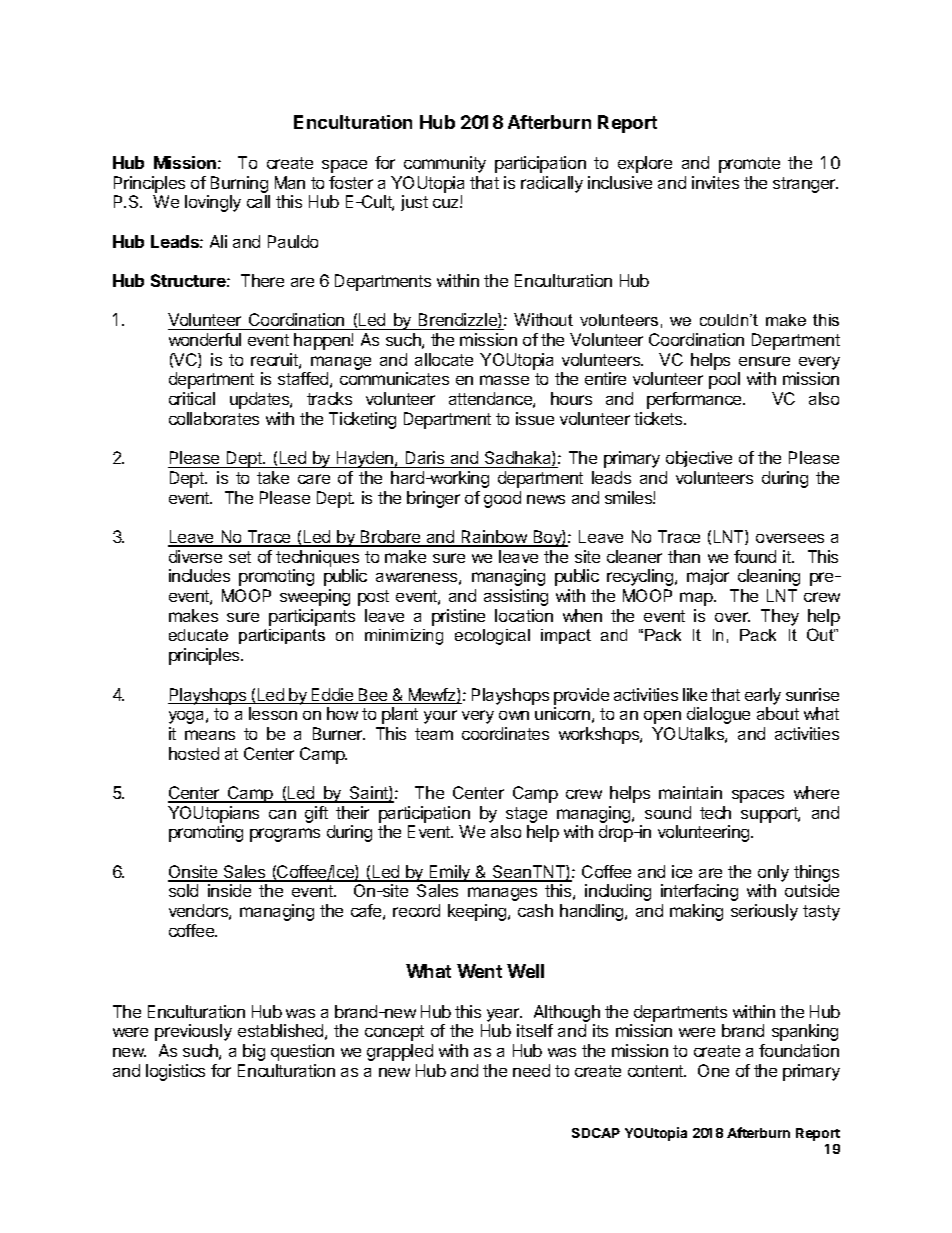 This screenshot has width=952, height=1233. Describe the element at coordinates (240, 557) in the screenshot. I see `set` at that location.
